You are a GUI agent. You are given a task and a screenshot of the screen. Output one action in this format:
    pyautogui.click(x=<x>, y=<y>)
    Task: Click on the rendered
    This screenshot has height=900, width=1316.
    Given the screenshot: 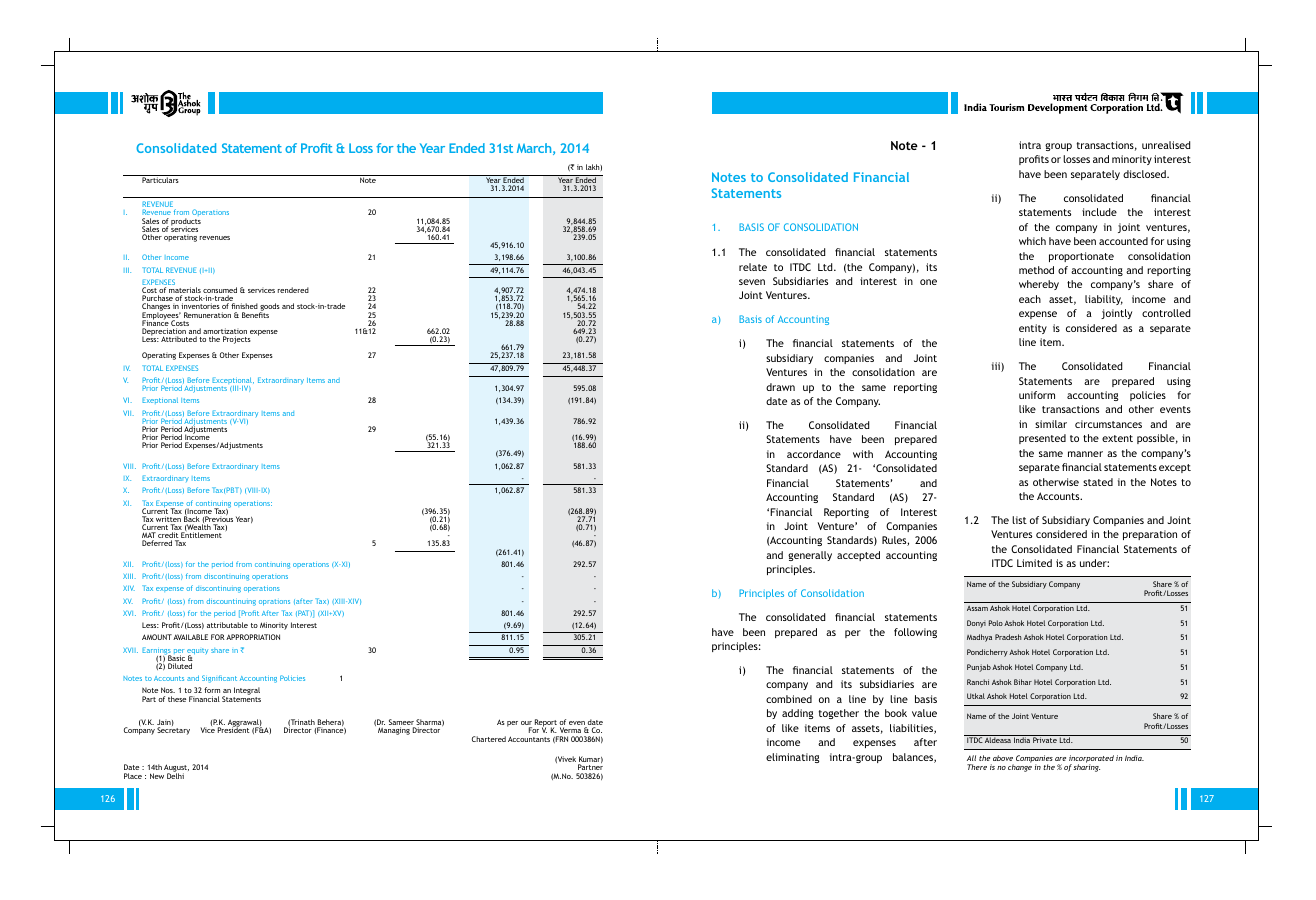 What is the action you would take?
    pyautogui.click(x=293, y=290)
